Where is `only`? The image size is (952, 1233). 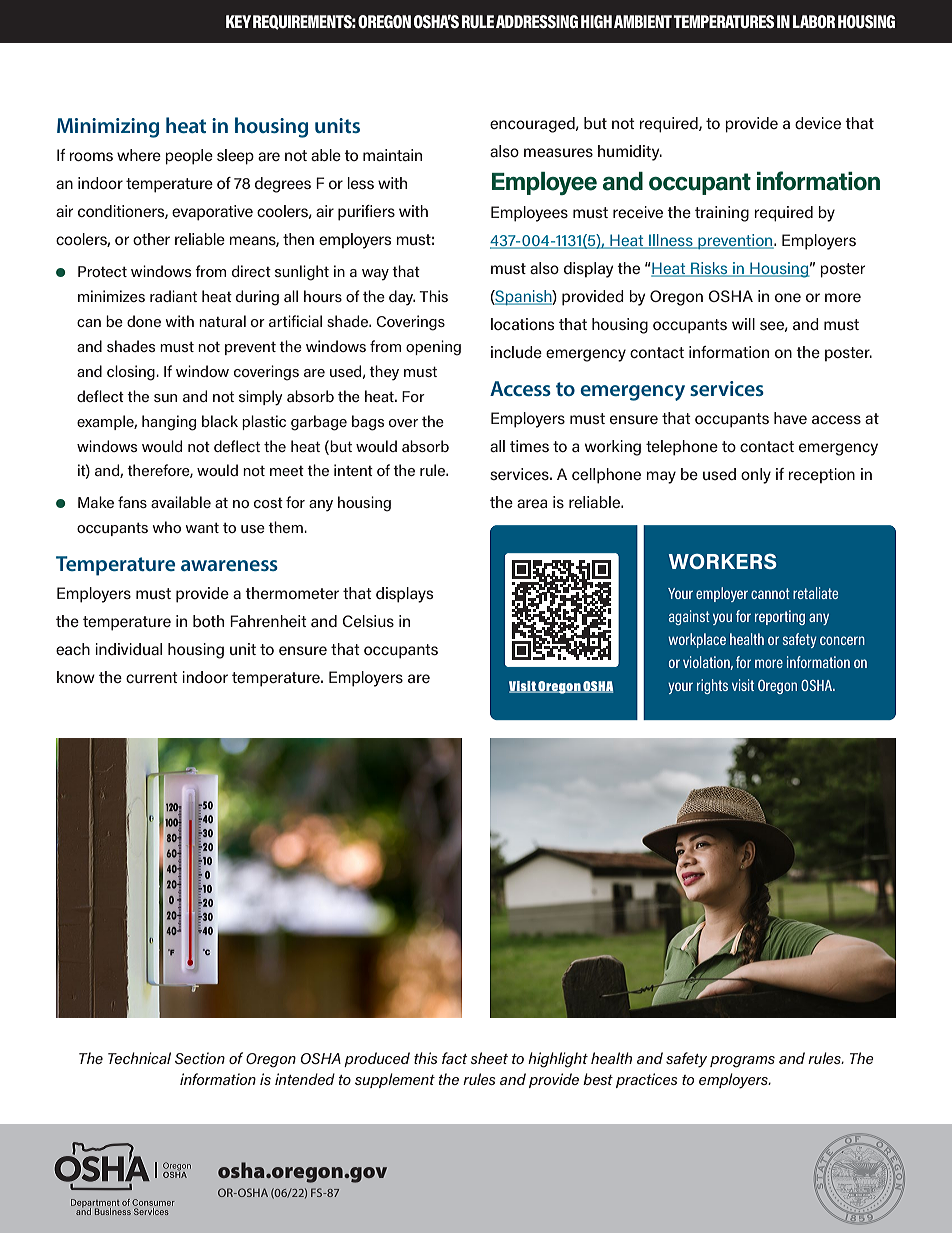 only is located at coordinates (756, 476).
